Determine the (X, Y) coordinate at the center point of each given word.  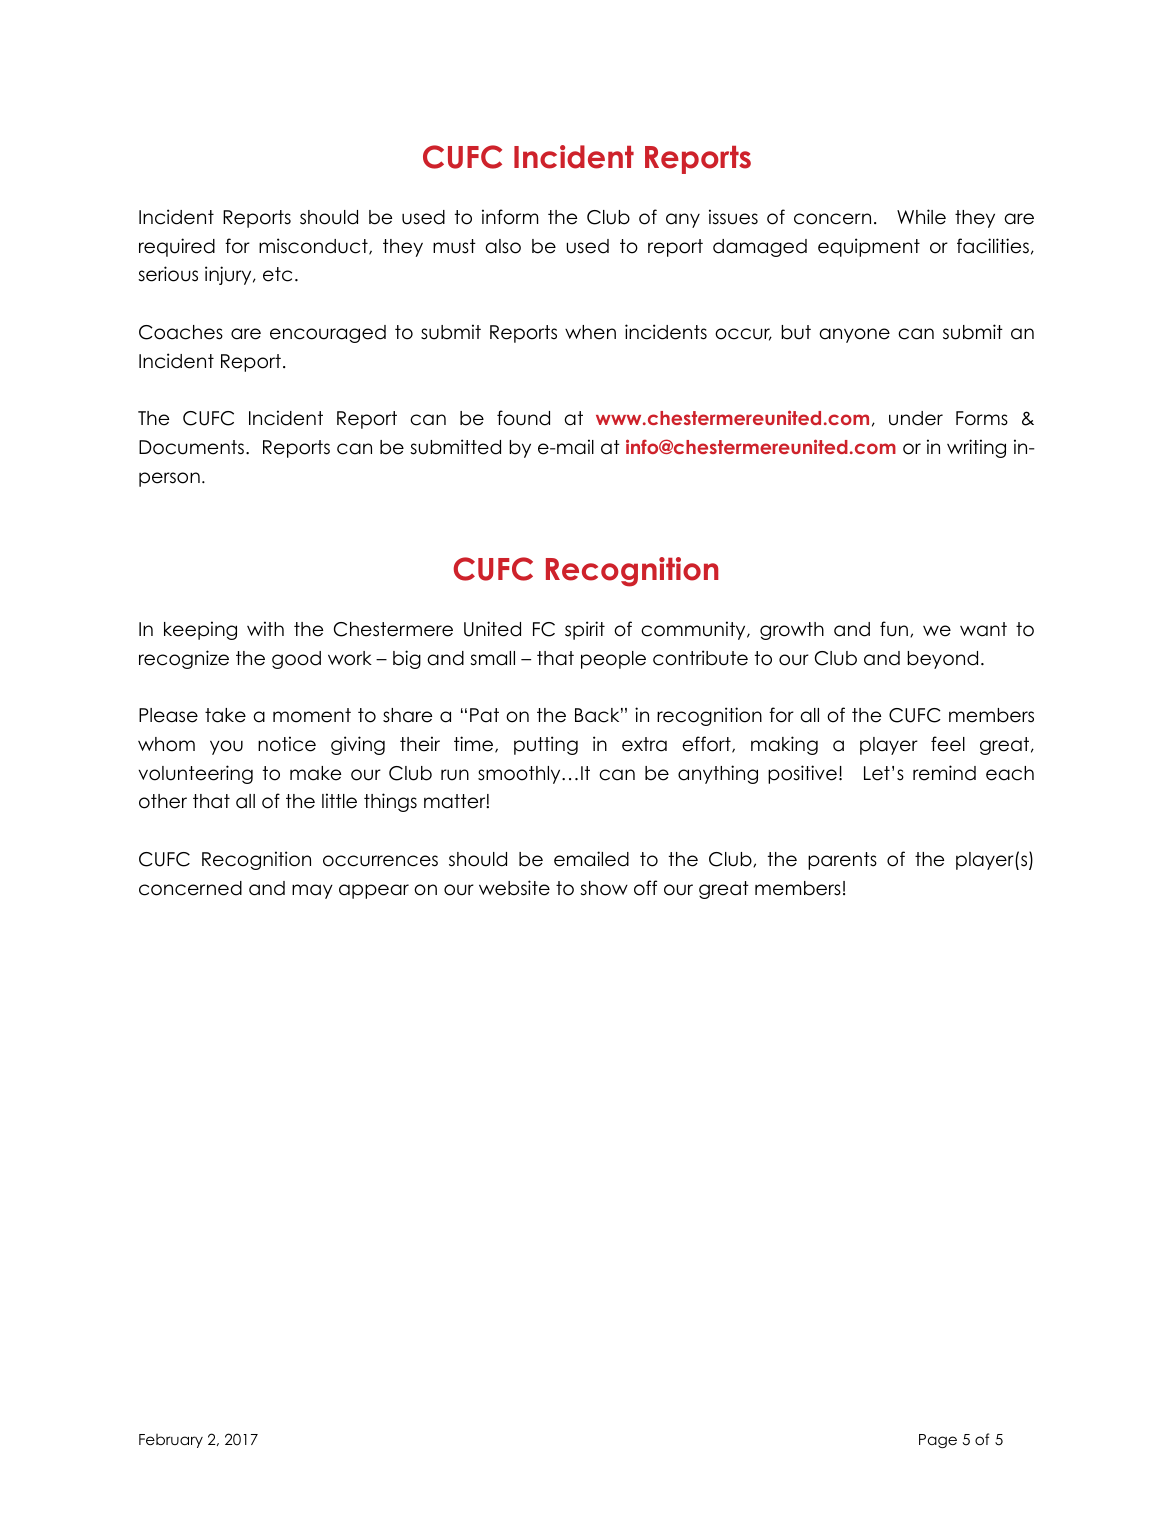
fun (894, 629)
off (645, 888)
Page (938, 1441)
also (503, 246)
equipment (869, 247)
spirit (585, 630)
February (171, 1441)
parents (842, 861)
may (312, 891)
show (604, 888)
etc (277, 274)
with (265, 628)
